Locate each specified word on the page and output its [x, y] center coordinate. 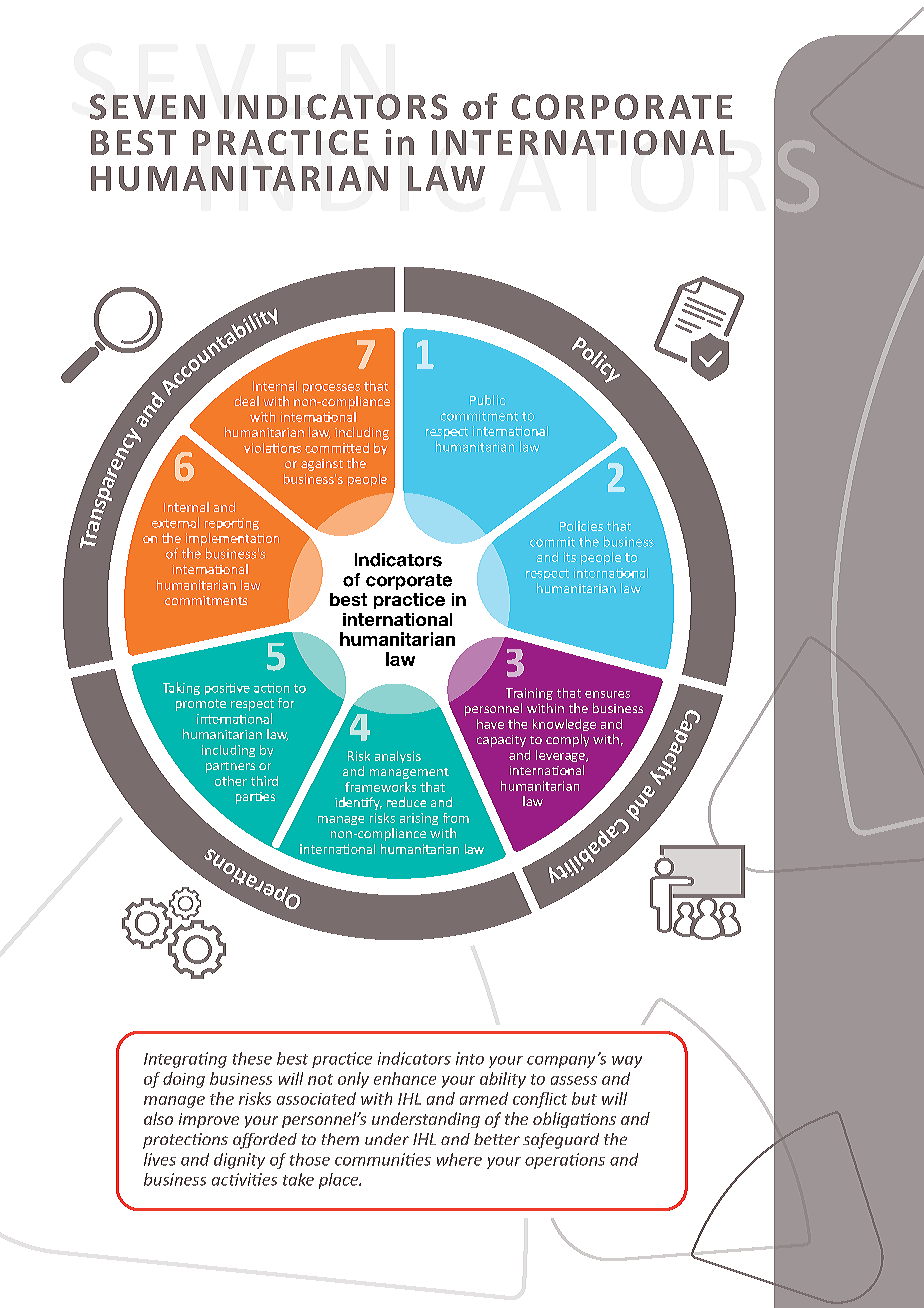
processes [331, 388]
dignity [239, 1161]
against [322, 465]
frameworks [380, 787]
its [570, 557]
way [627, 1062]
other [231, 781]
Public [487, 400]
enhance [405, 1078]
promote [201, 705]
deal [247, 401]
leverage [561, 756]
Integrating [185, 1060]
